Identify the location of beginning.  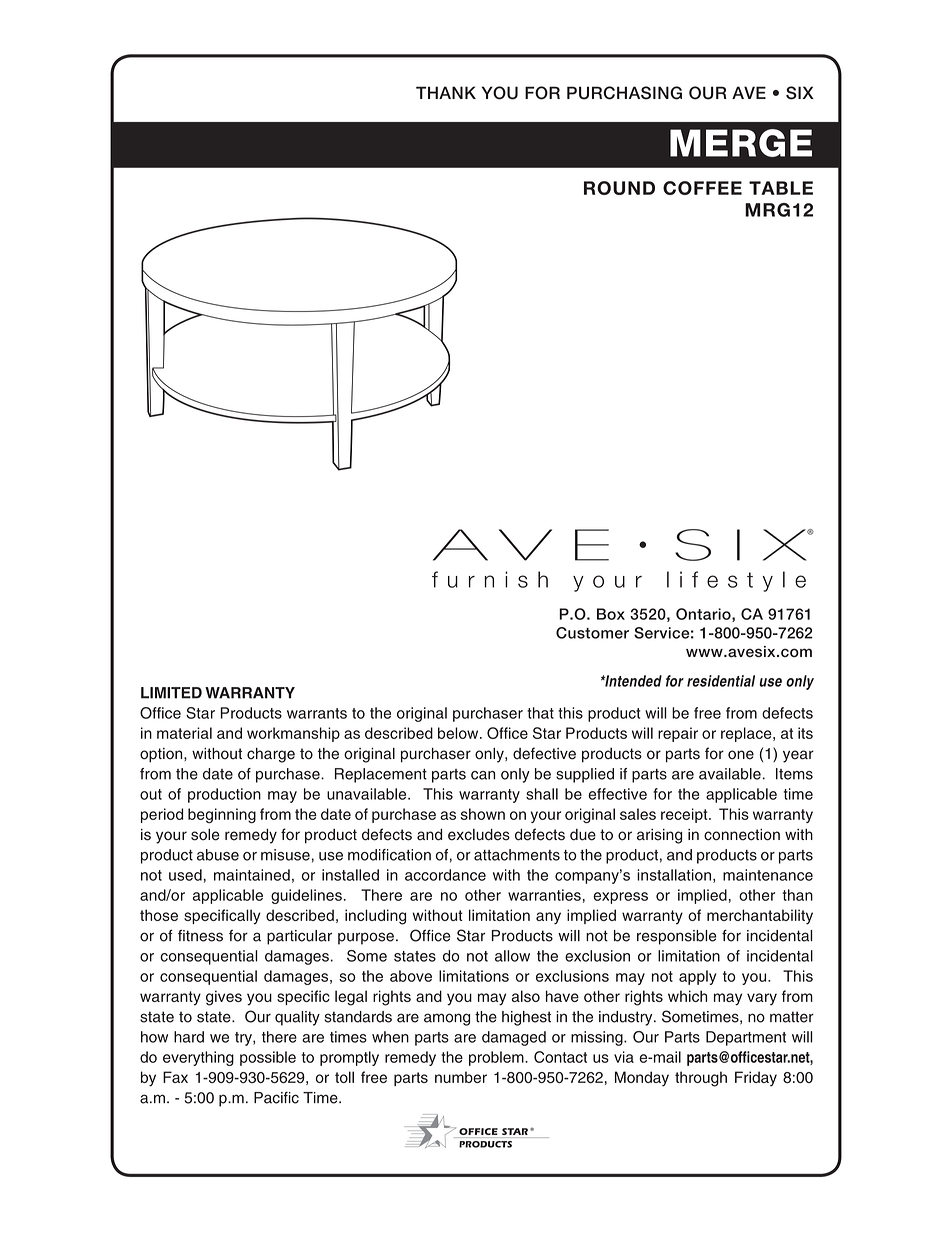
(222, 815).
